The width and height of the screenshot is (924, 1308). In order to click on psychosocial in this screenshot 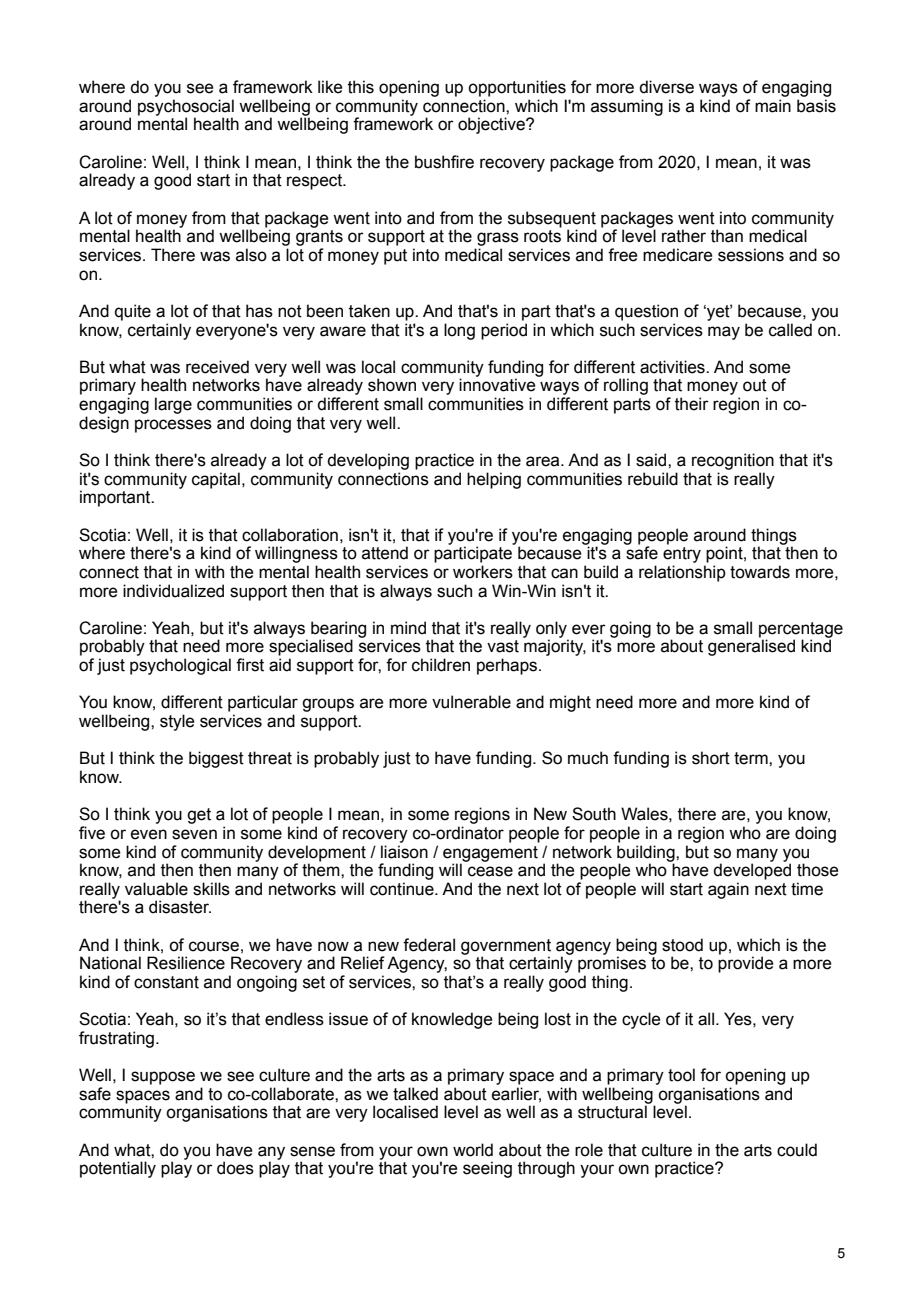, I will do `click(186, 108)`.
